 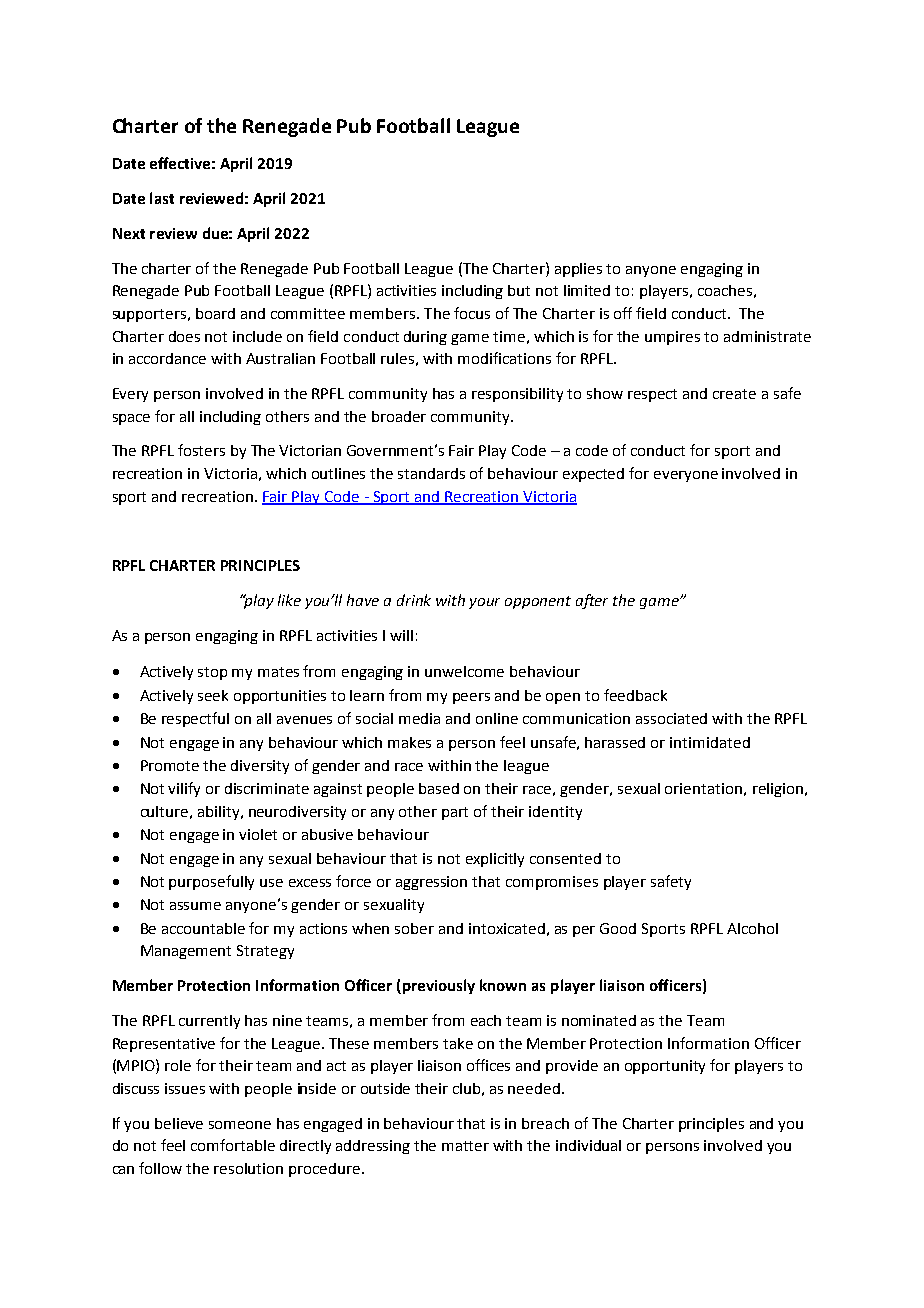 What do you see at coordinates (578, 270) in the page?
I see `applies` at bounding box center [578, 270].
